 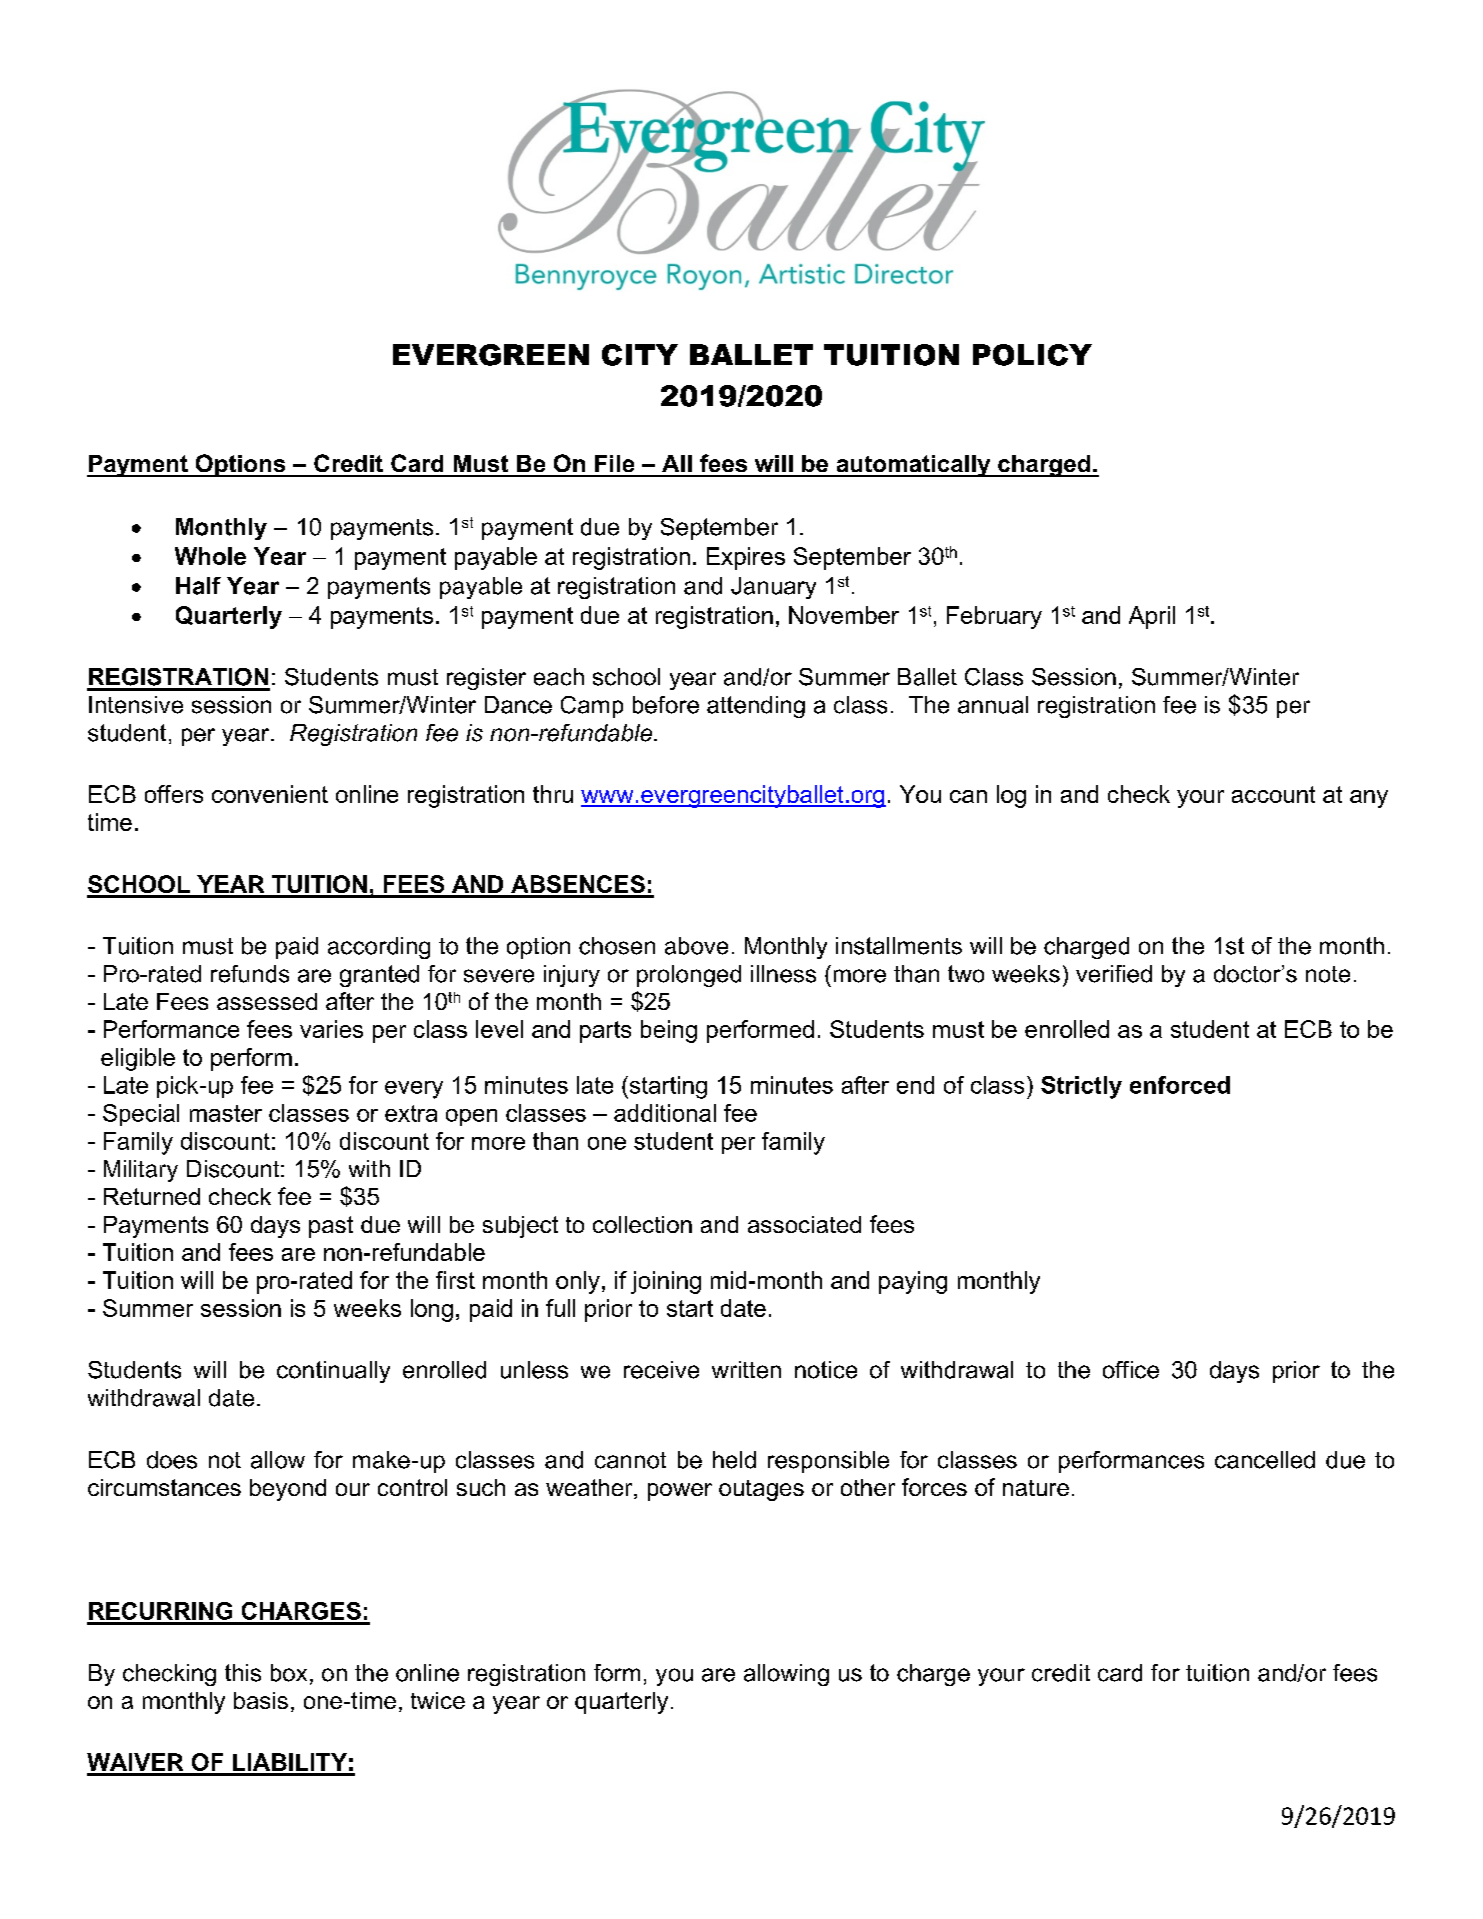 What do you see at coordinates (746, 1370) in the document?
I see `written` at bounding box center [746, 1370].
